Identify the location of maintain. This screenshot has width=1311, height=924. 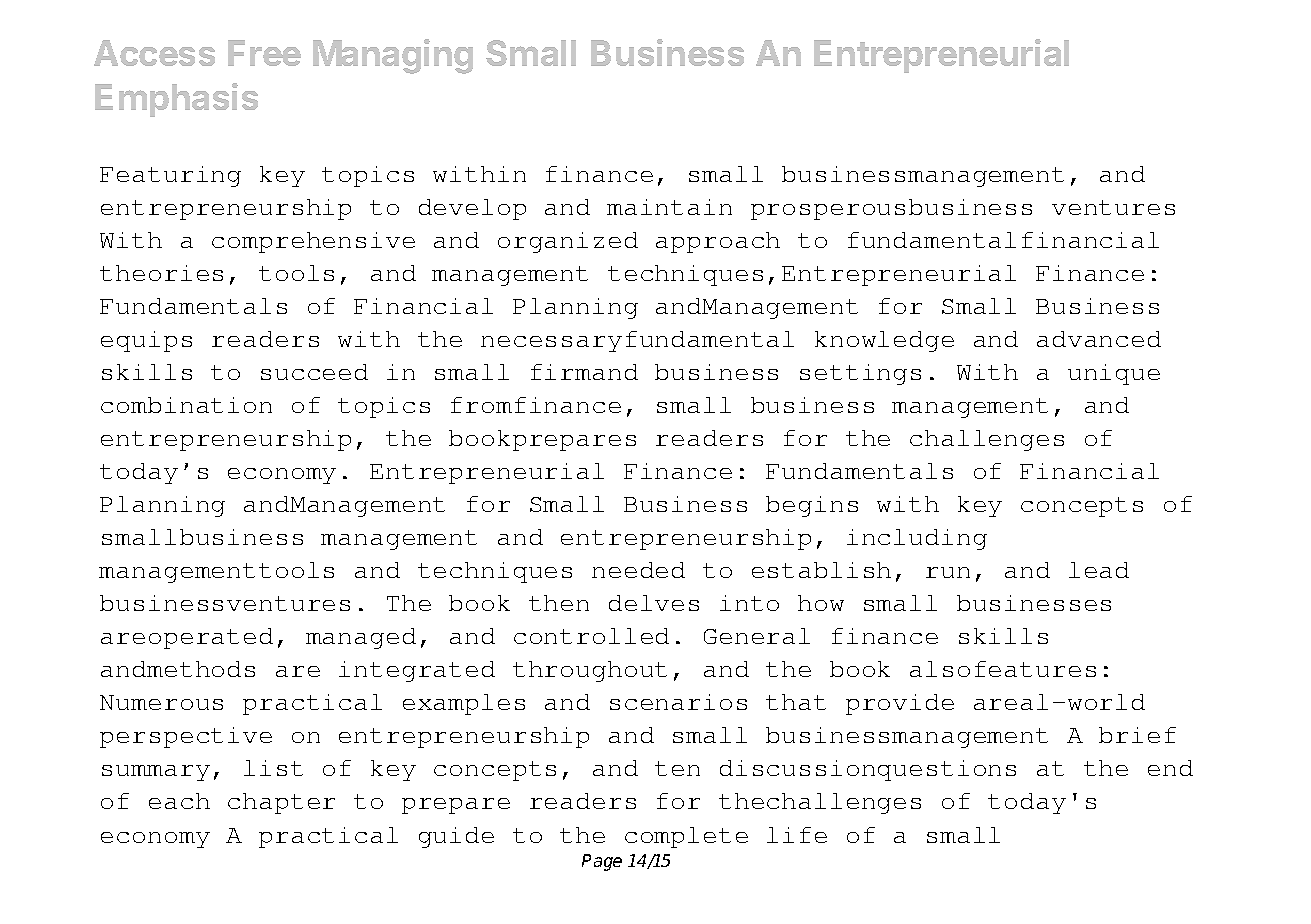
(669, 207).
